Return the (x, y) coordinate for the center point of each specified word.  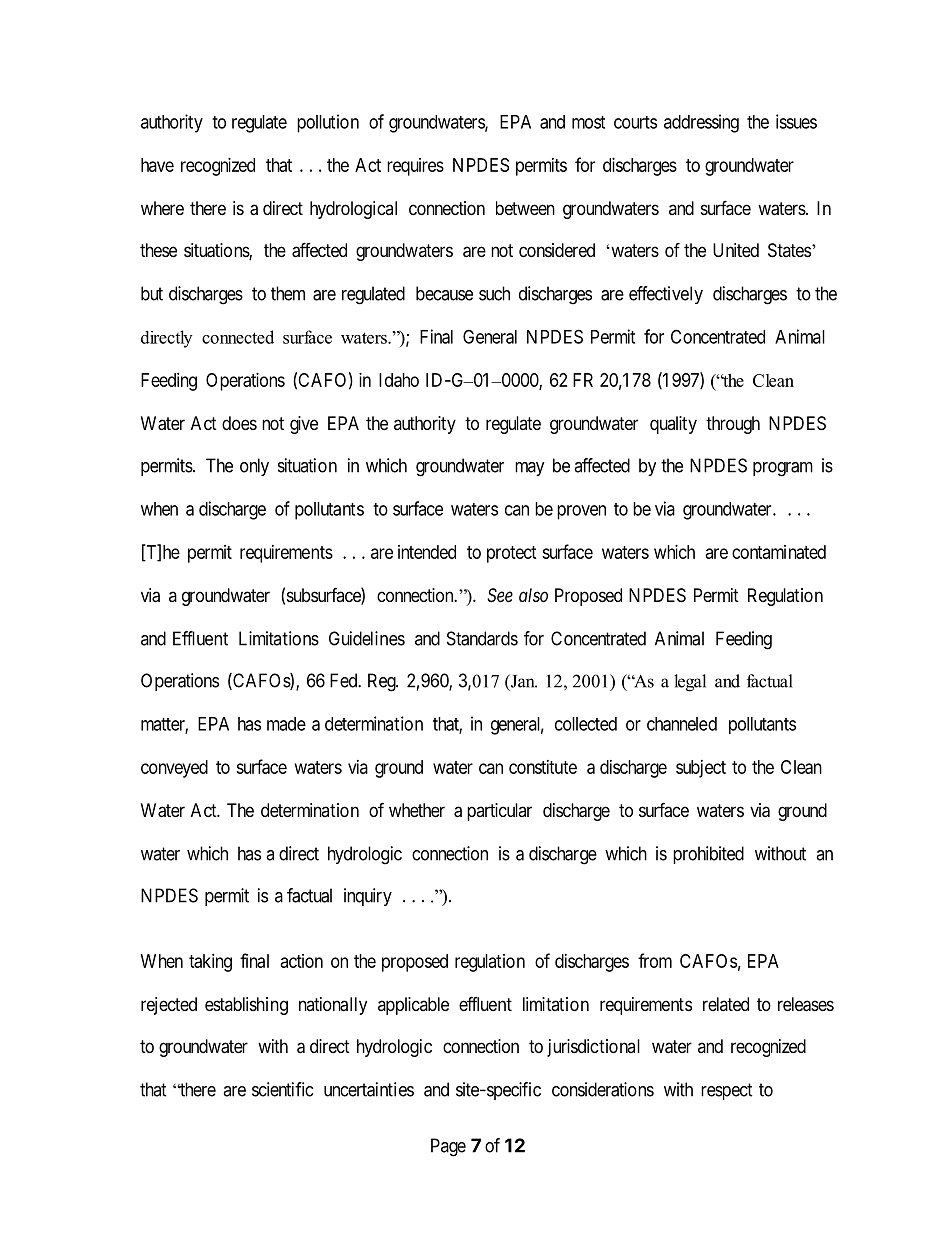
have (157, 165)
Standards (482, 638)
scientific (282, 1089)
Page (448, 1147)
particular (499, 812)
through (733, 425)
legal (690, 683)
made (286, 724)
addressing (701, 123)
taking (210, 963)
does (239, 423)
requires (415, 167)
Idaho (399, 380)
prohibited (708, 855)
